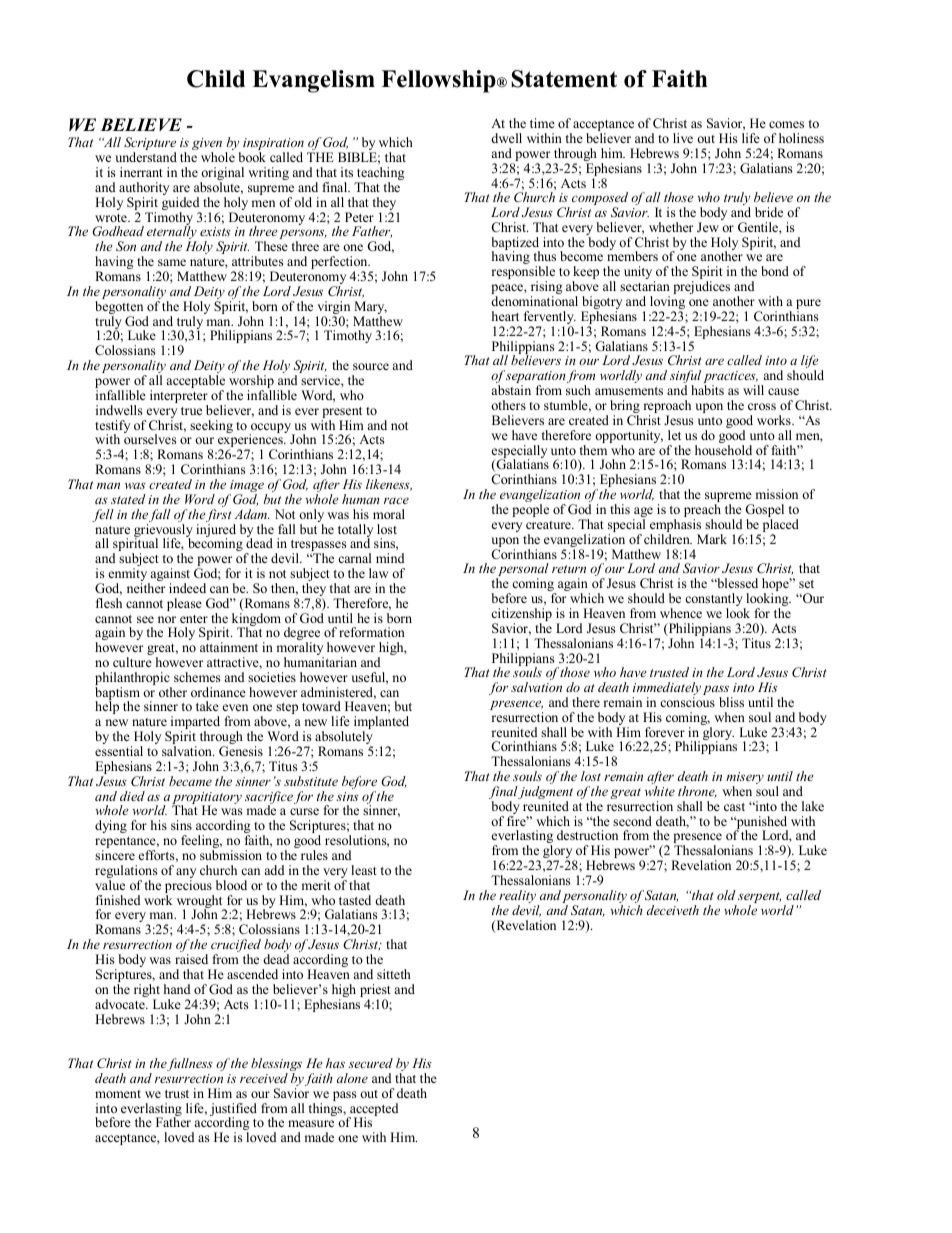 Image resolution: width=952 pixels, height=1233 pixels. I want to click on citizenship, so click(521, 616).
